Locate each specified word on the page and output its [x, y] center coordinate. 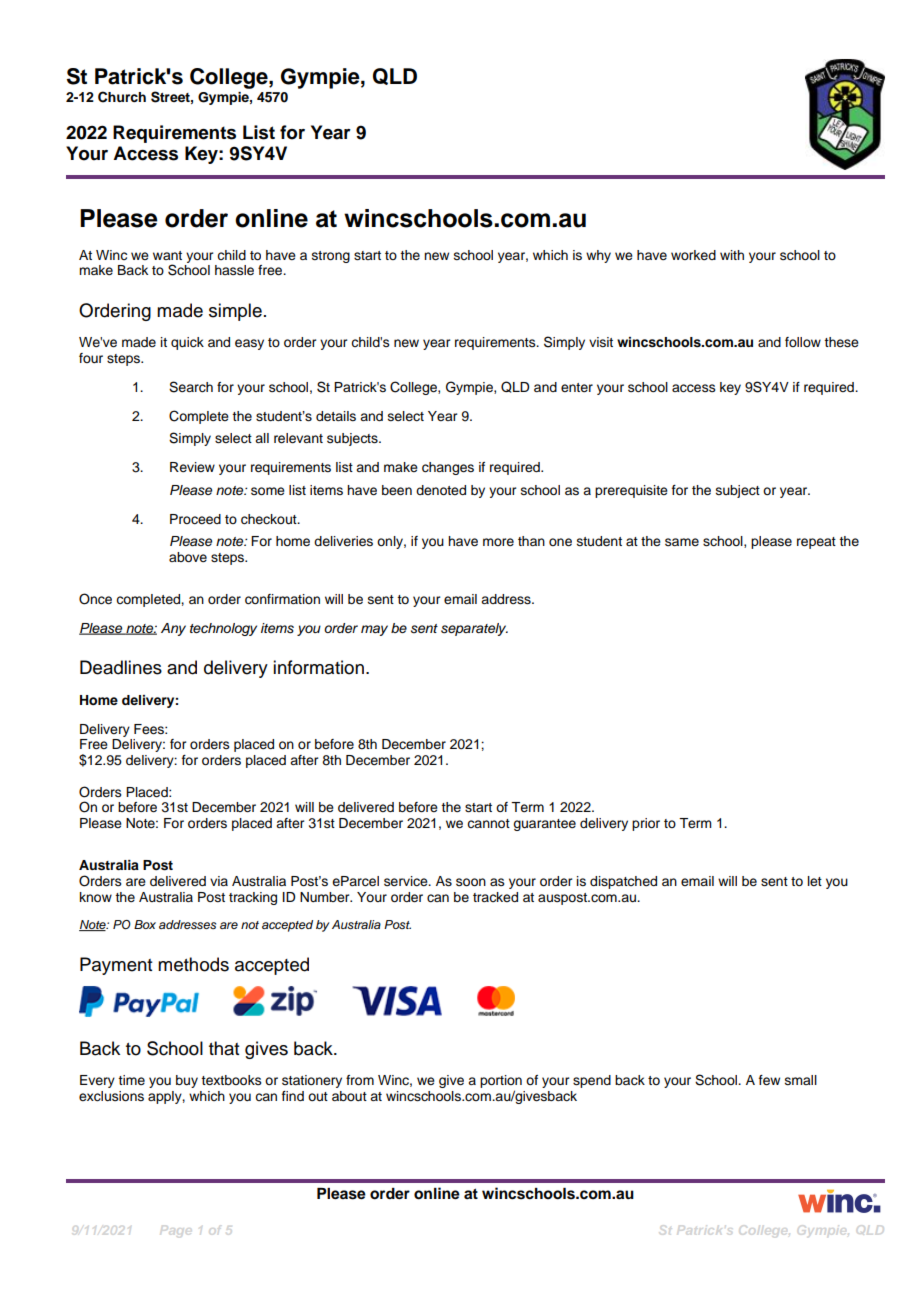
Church [122, 97]
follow [803, 342]
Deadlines [121, 667]
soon [471, 882]
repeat [816, 543]
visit [601, 342]
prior [646, 824]
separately [474, 629]
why [598, 256]
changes [448, 468]
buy [187, 1081]
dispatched [623, 882]
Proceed [195, 519]
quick [187, 343]
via [219, 881]
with [732, 255]
